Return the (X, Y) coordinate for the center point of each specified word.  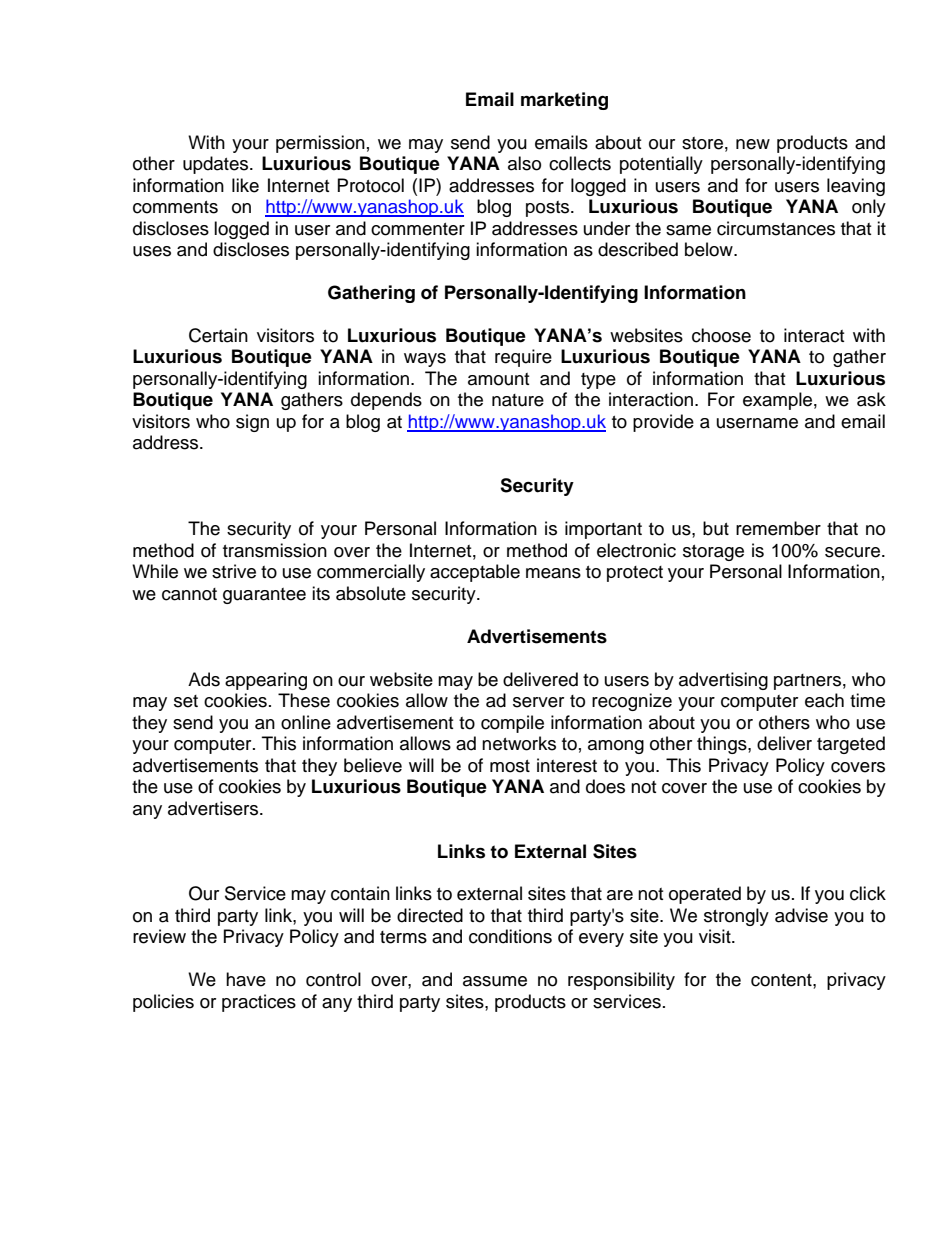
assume (495, 981)
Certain (218, 335)
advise (801, 915)
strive (234, 571)
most (510, 766)
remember (778, 528)
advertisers (214, 808)
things (723, 745)
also (524, 163)
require (523, 358)
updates (217, 165)
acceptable (475, 573)
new (753, 144)
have (246, 979)
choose (721, 335)
